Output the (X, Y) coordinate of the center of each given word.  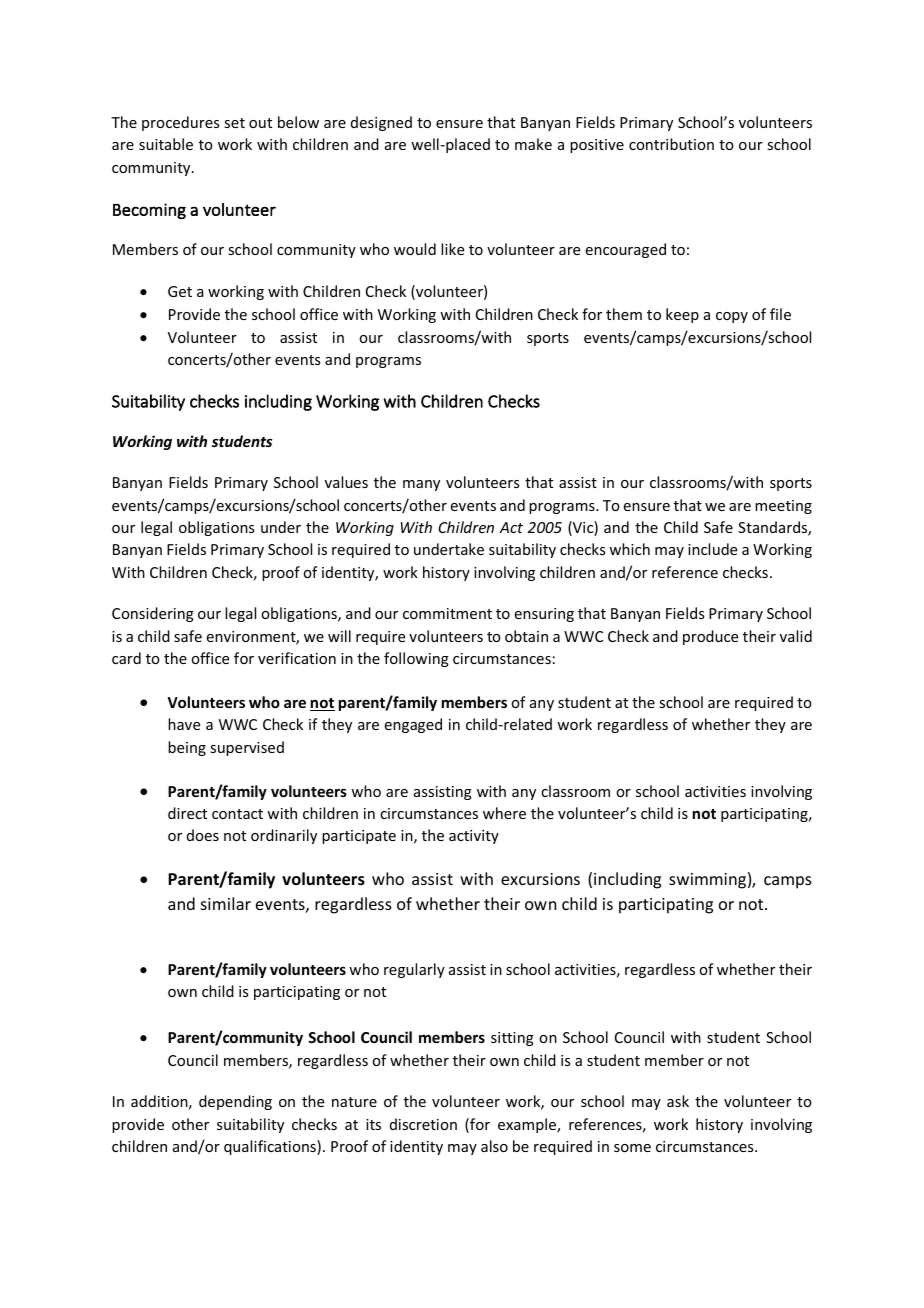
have (184, 724)
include (712, 549)
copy (732, 317)
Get (180, 291)
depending (235, 1102)
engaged (413, 725)
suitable (166, 144)
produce (710, 637)
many (421, 485)
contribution (671, 144)
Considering (153, 614)
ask (678, 1101)
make (533, 144)
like (452, 249)
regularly (414, 970)
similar (226, 903)
